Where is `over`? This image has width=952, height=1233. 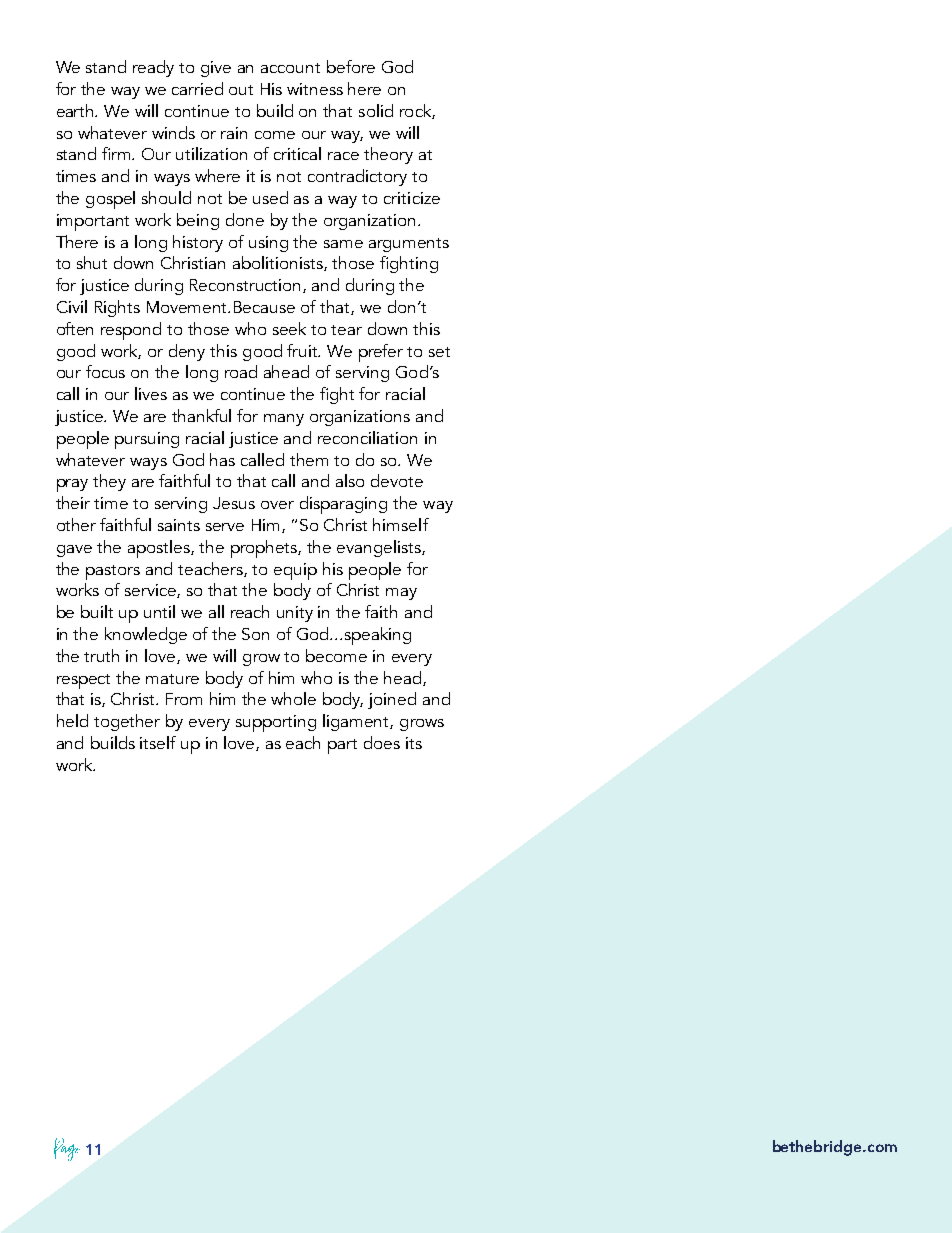
over is located at coordinates (277, 505).
